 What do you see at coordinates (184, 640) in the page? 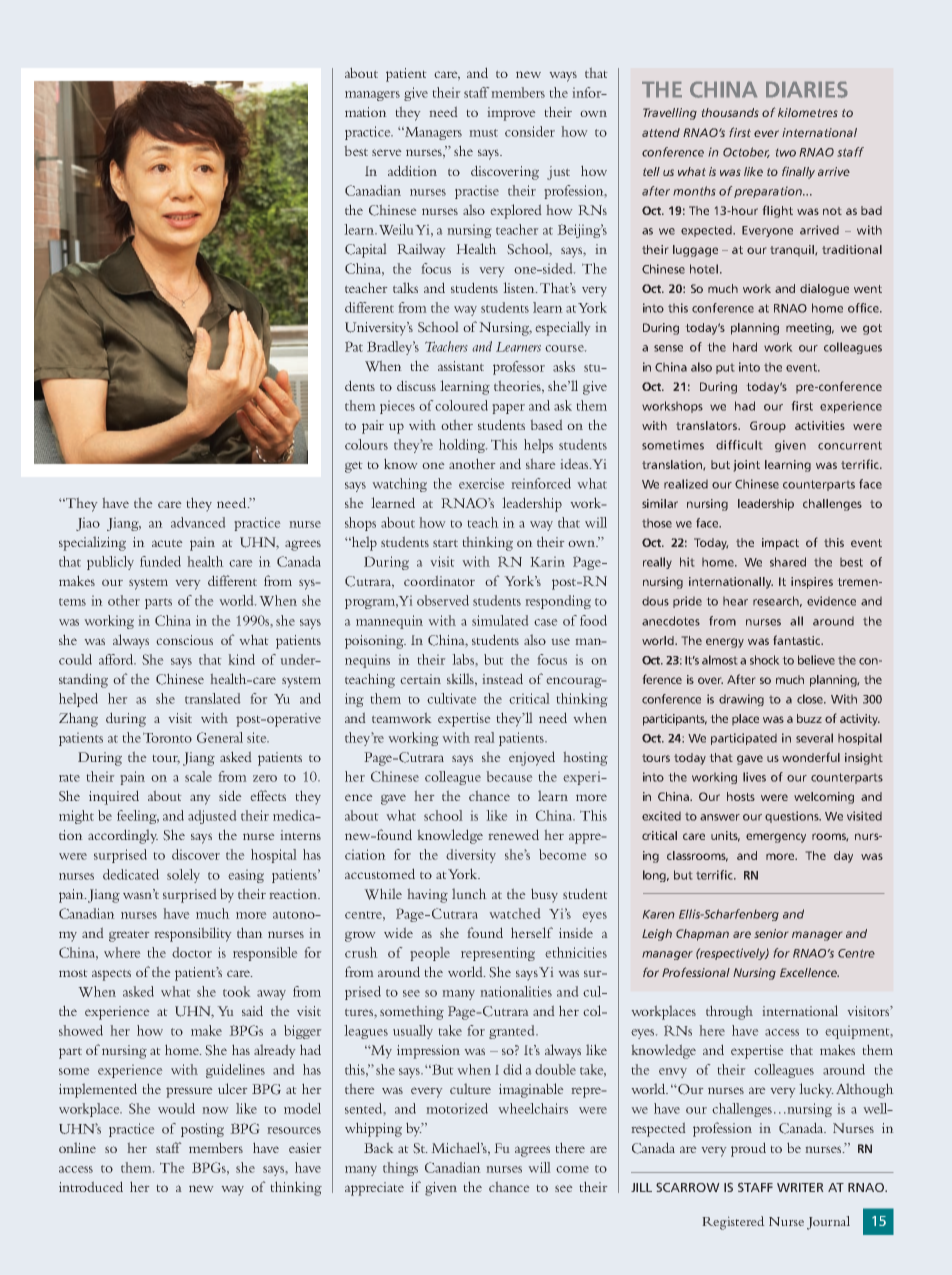
I see `conscious` at bounding box center [184, 640].
